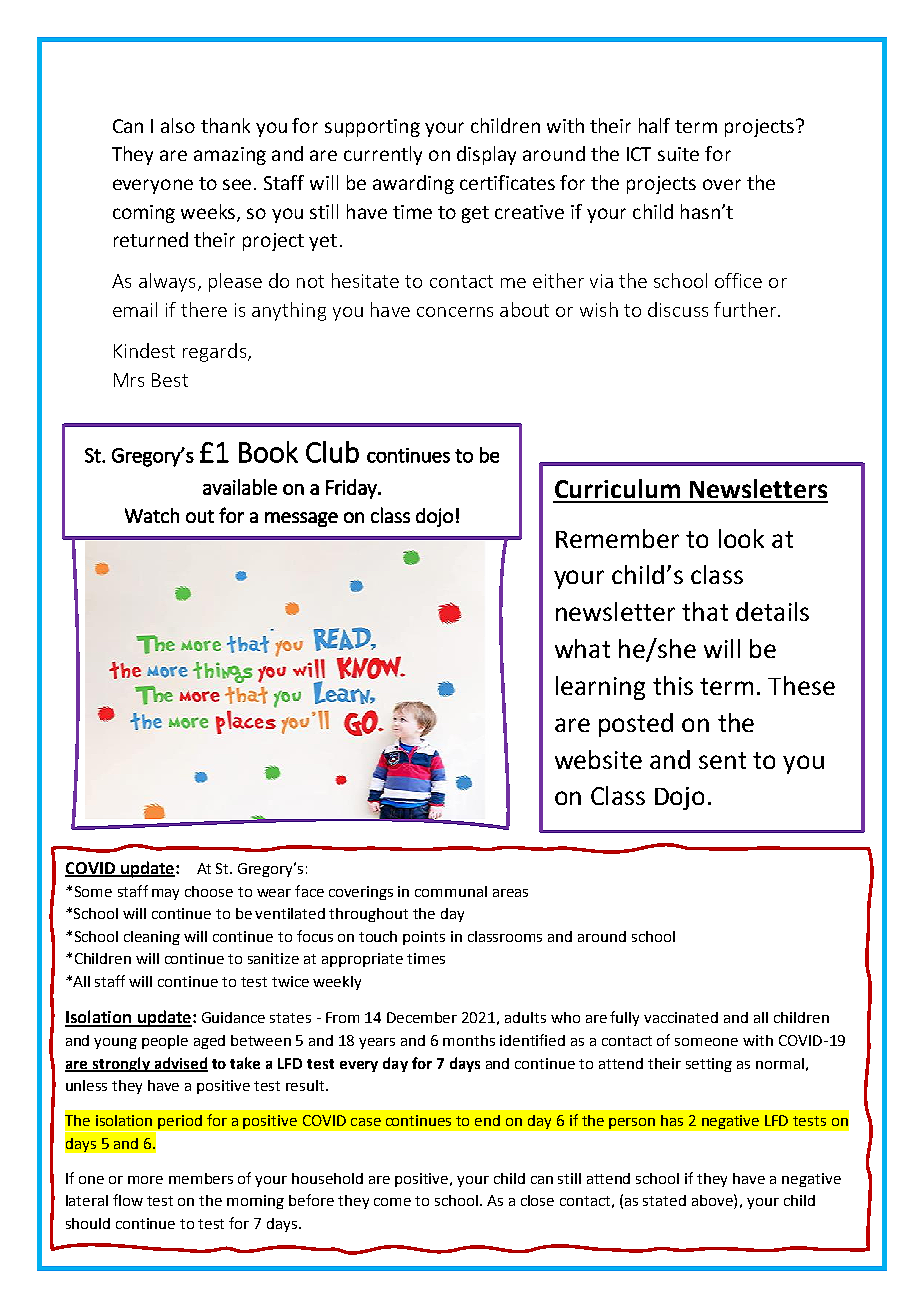 The width and height of the screenshot is (924, 1308). What do you see at coordinates (152, 515) in the screenshot?
I see `Watch` at bounding box center [152, 515].
